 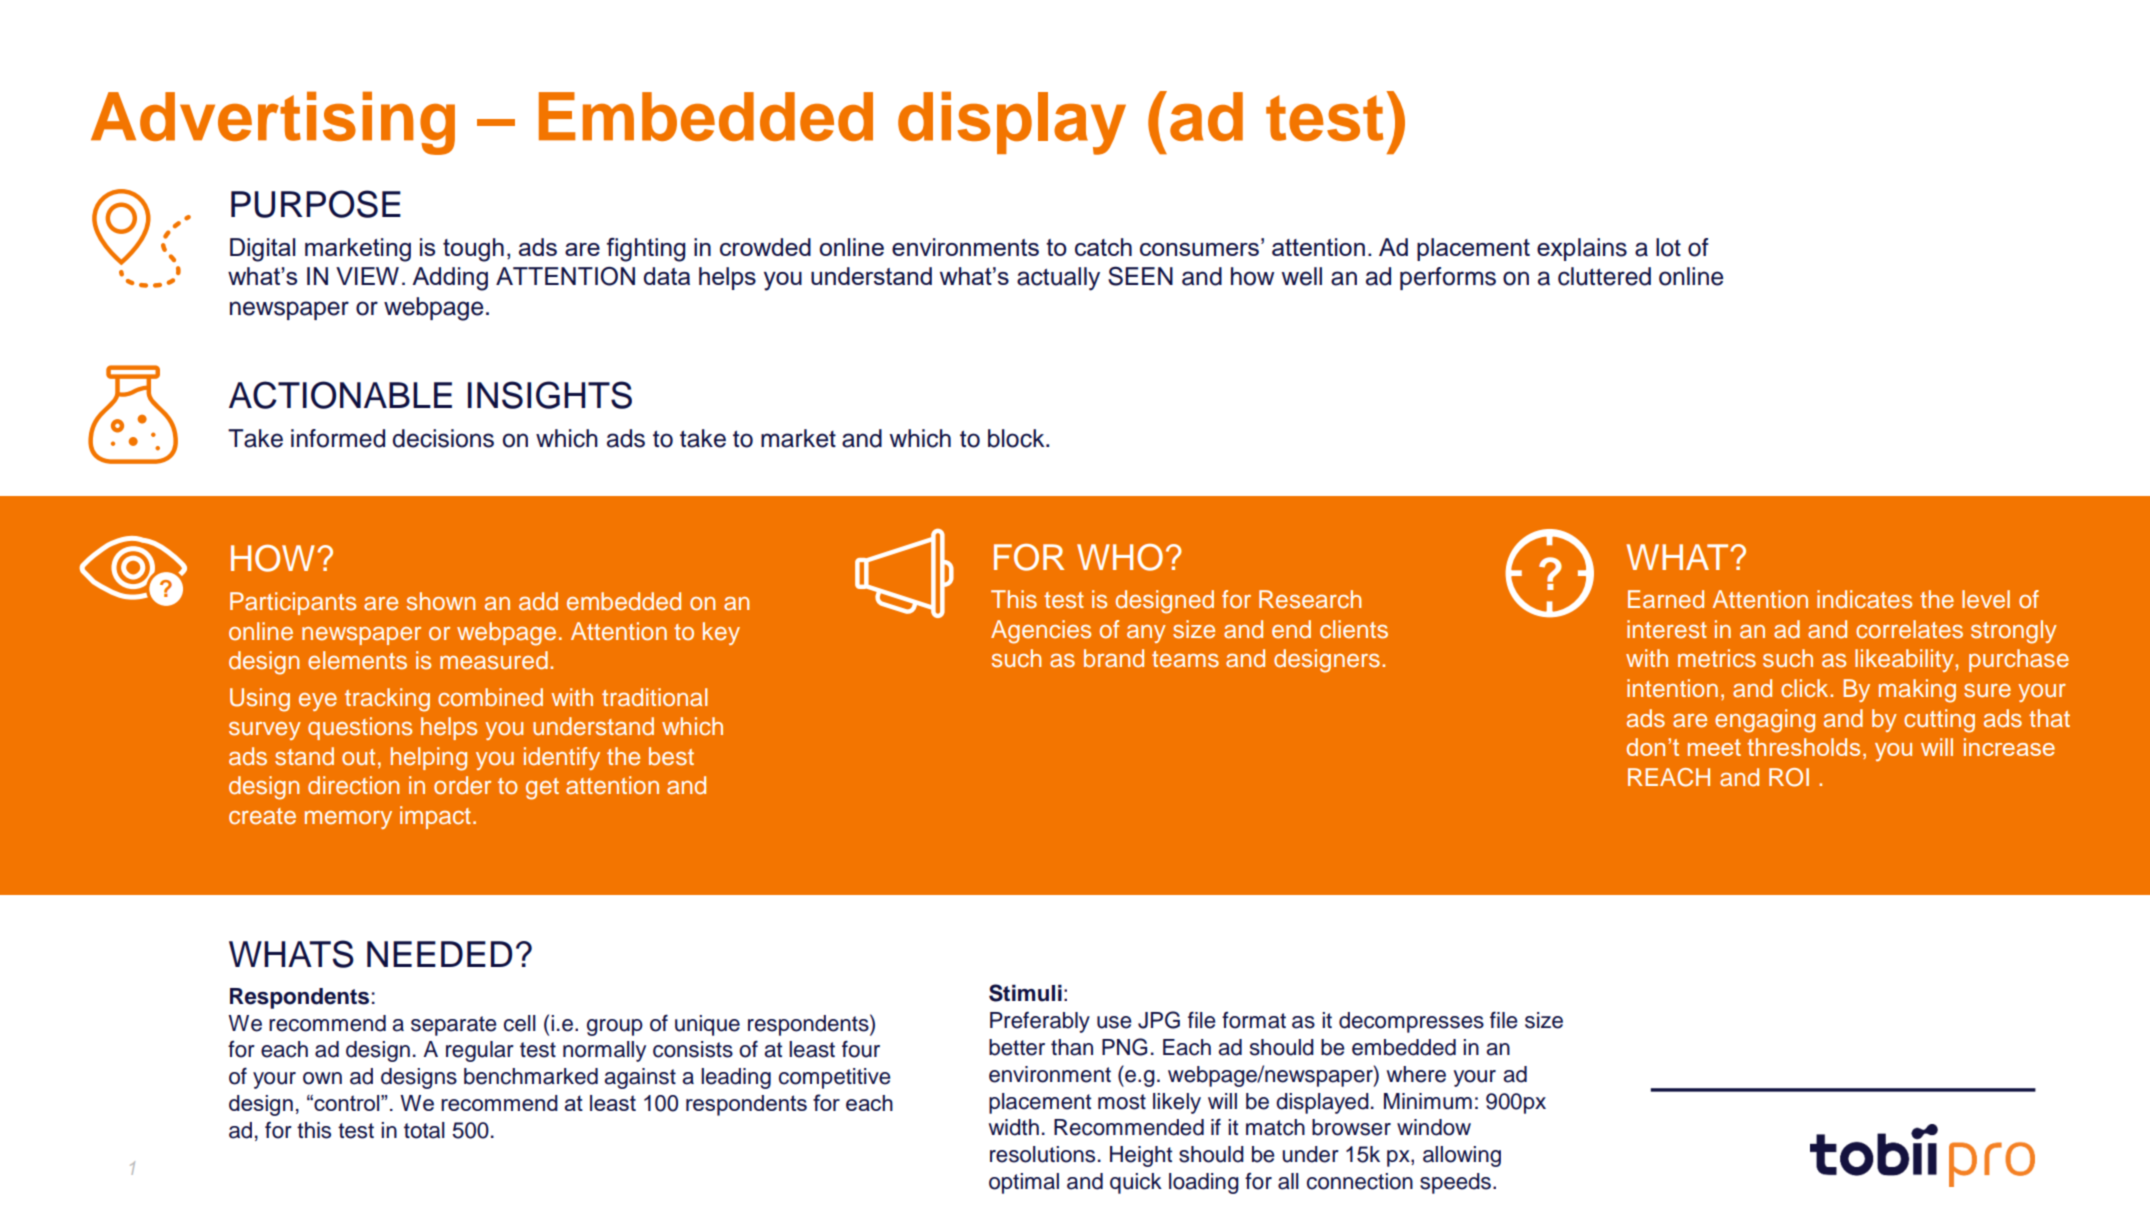 What do you see at coordinates (1668, 247) in the screenshot?
I see `lot` at bounding box center [1668, 247].
